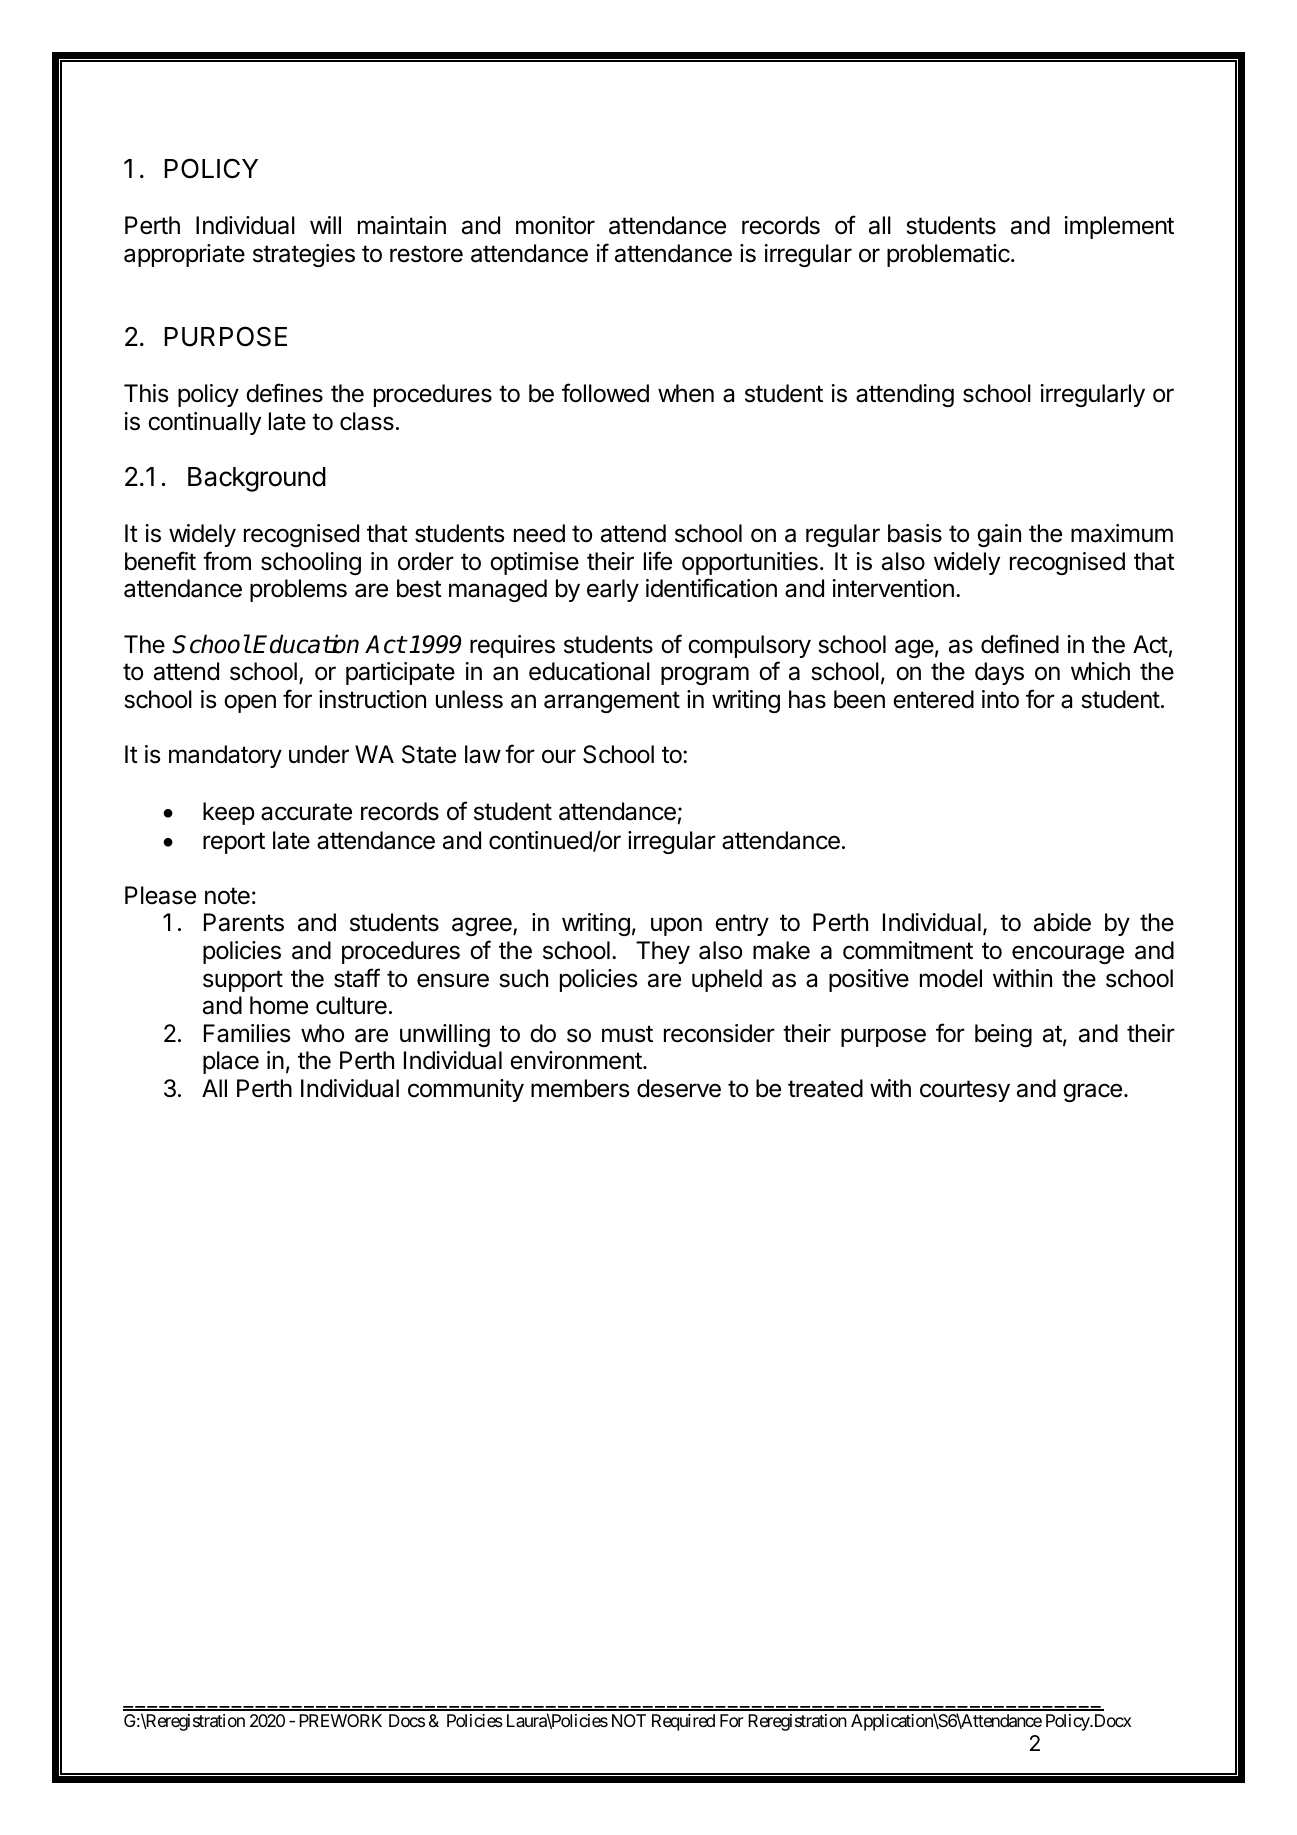  Describe the element at coordinates (1020, 644) in the image. I see `defined` at that location.
